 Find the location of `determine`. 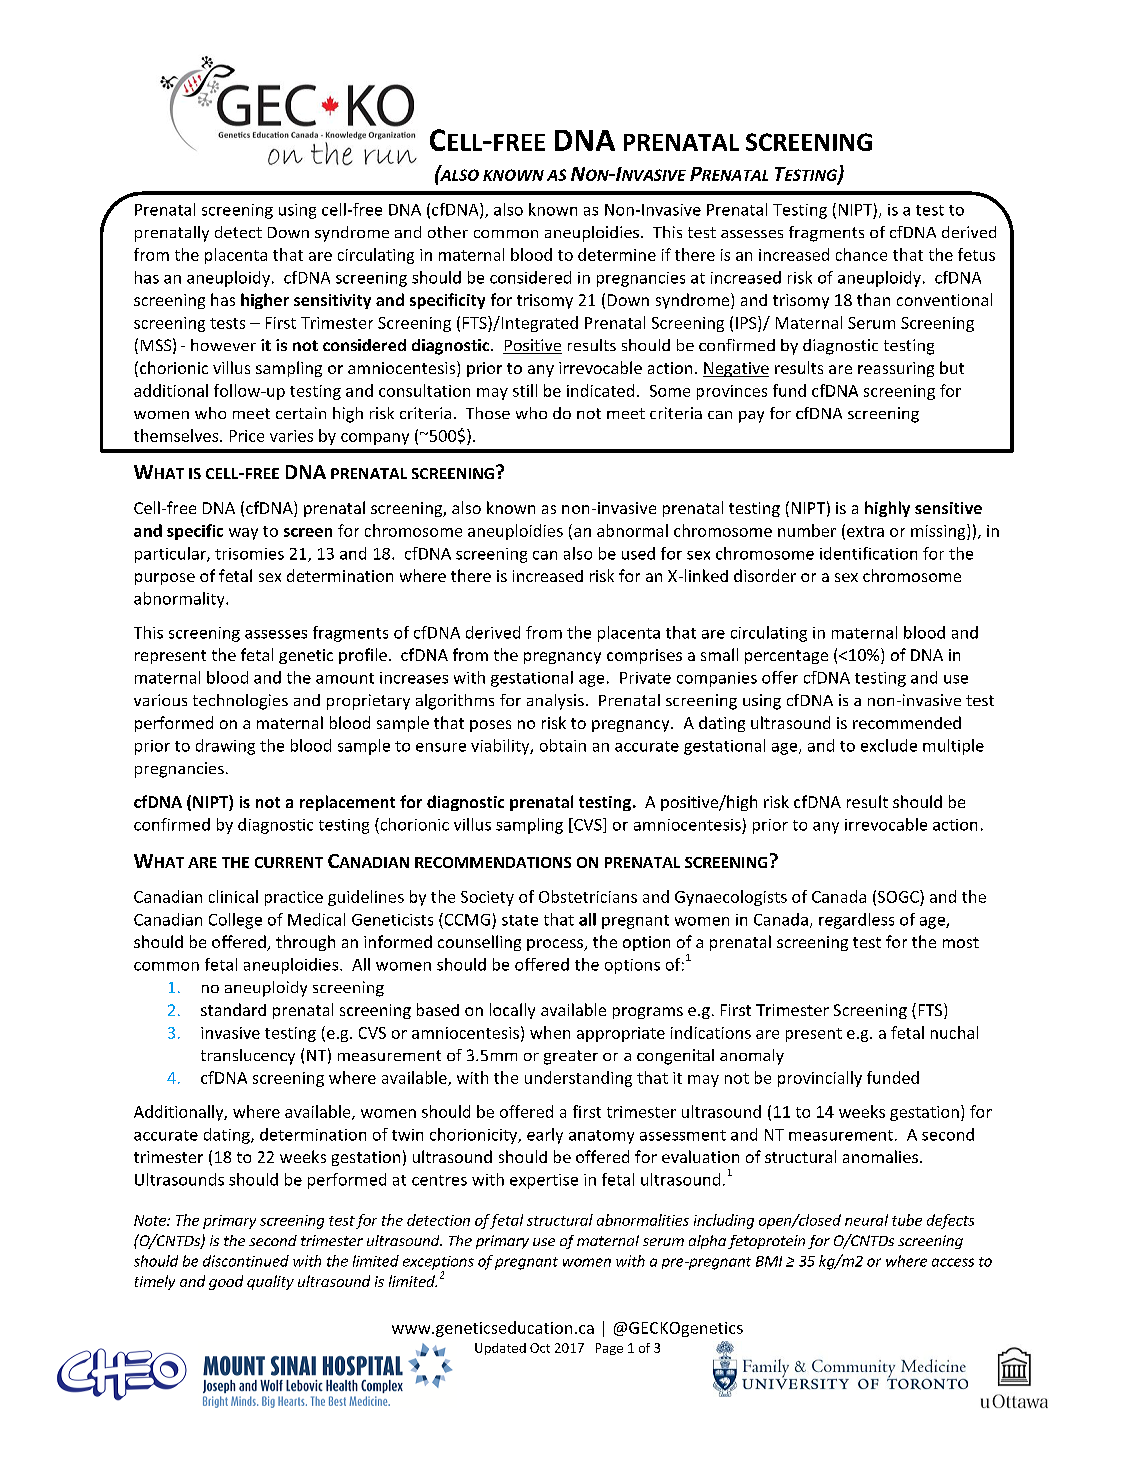

determine is located at coordinates (617, 254).
